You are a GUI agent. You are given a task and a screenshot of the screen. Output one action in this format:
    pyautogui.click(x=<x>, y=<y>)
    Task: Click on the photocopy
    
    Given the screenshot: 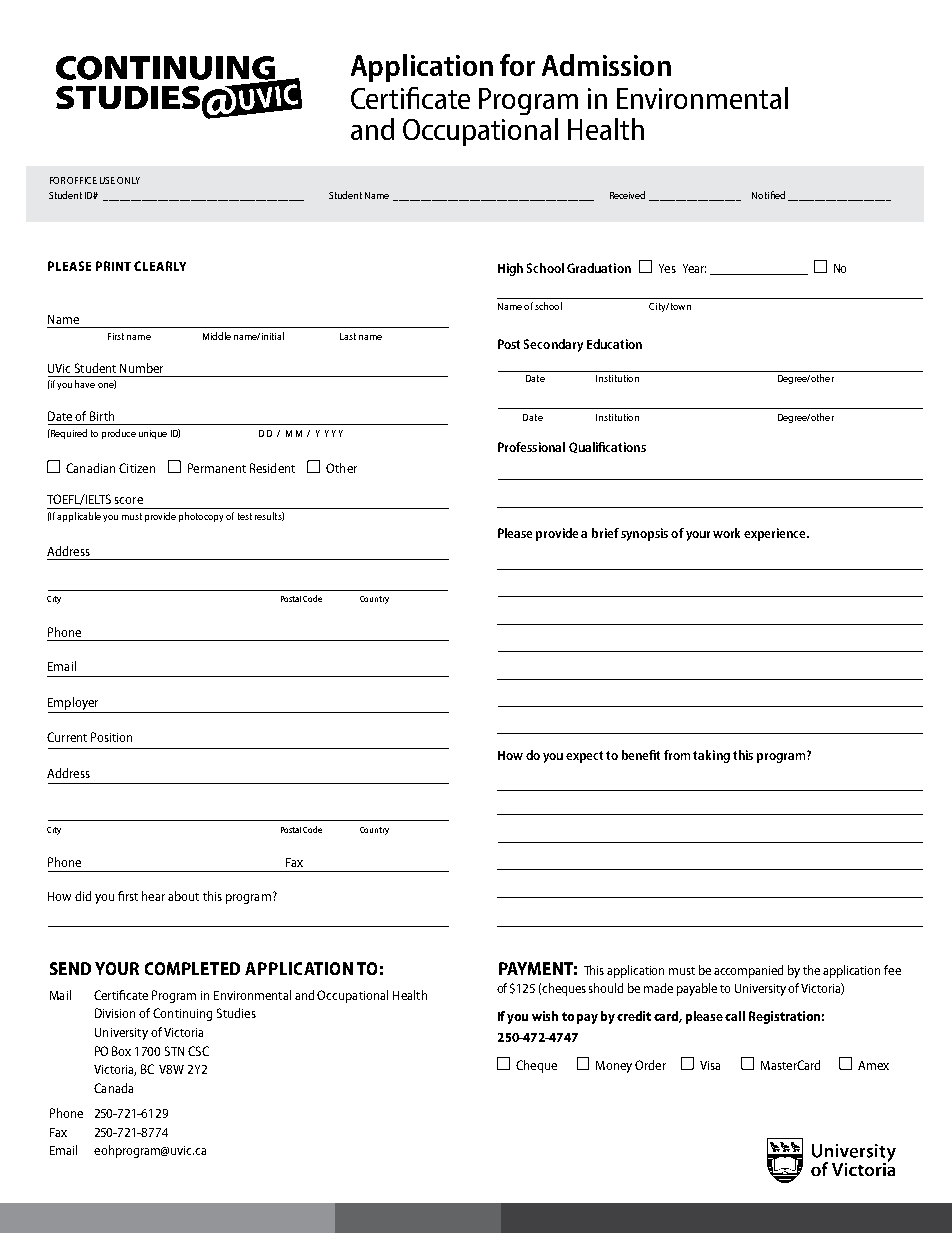 What is the action you would take?
    pyautogui.click(x=201, y=517)
